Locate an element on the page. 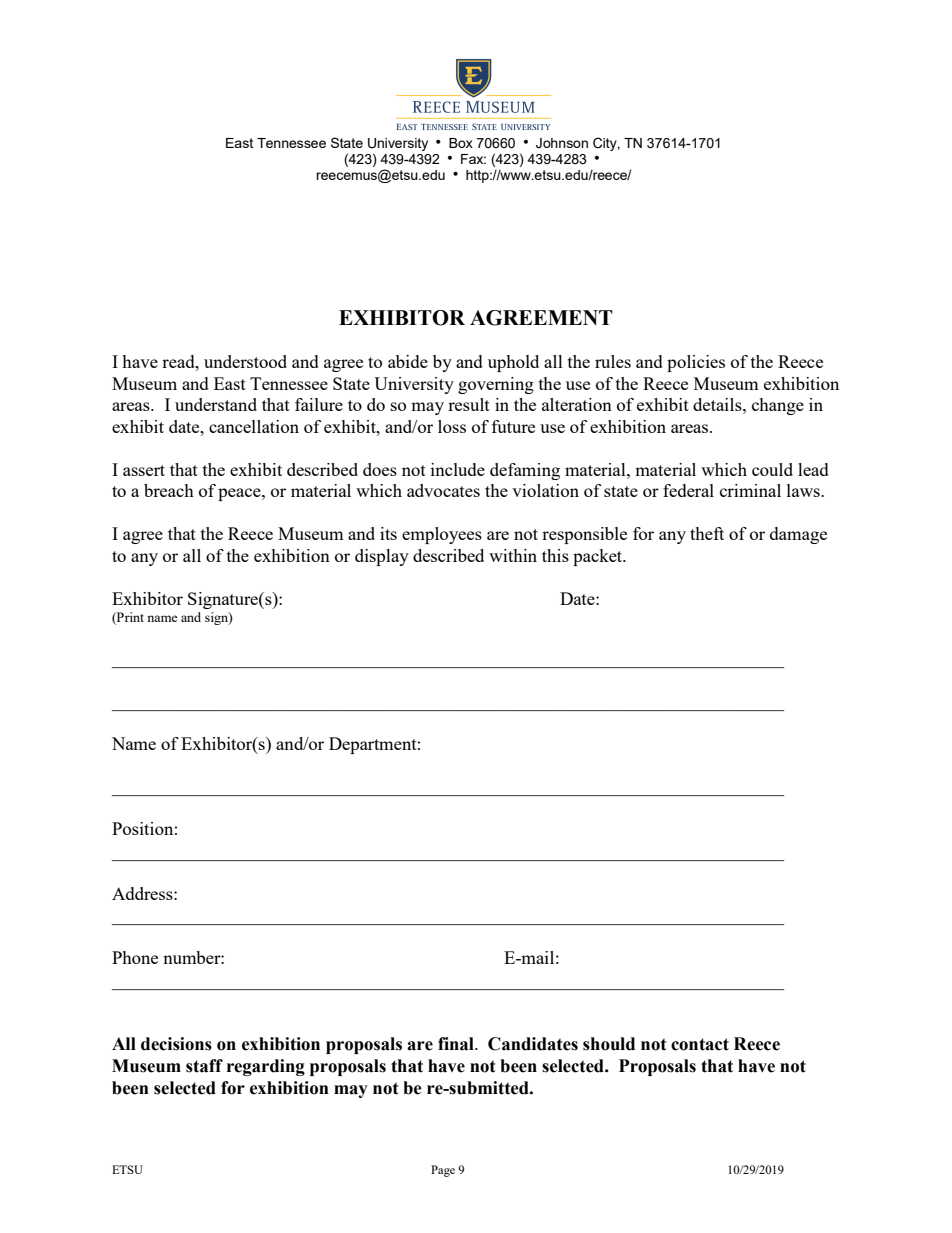 The image size is (952, 1233). final is located at coordinates (457, 1044).
